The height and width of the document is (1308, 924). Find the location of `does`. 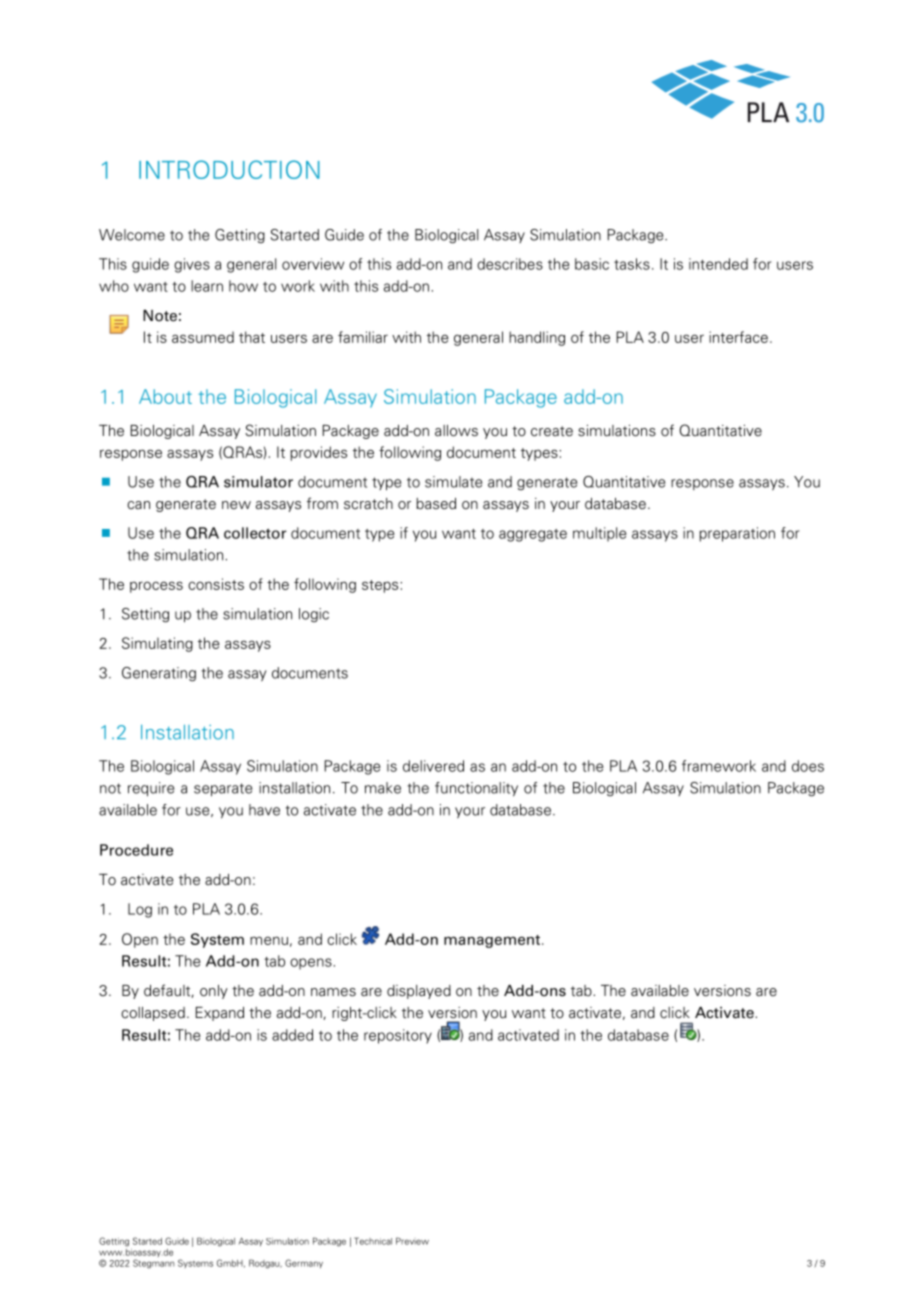

does is located at coordinates (808, 766).
